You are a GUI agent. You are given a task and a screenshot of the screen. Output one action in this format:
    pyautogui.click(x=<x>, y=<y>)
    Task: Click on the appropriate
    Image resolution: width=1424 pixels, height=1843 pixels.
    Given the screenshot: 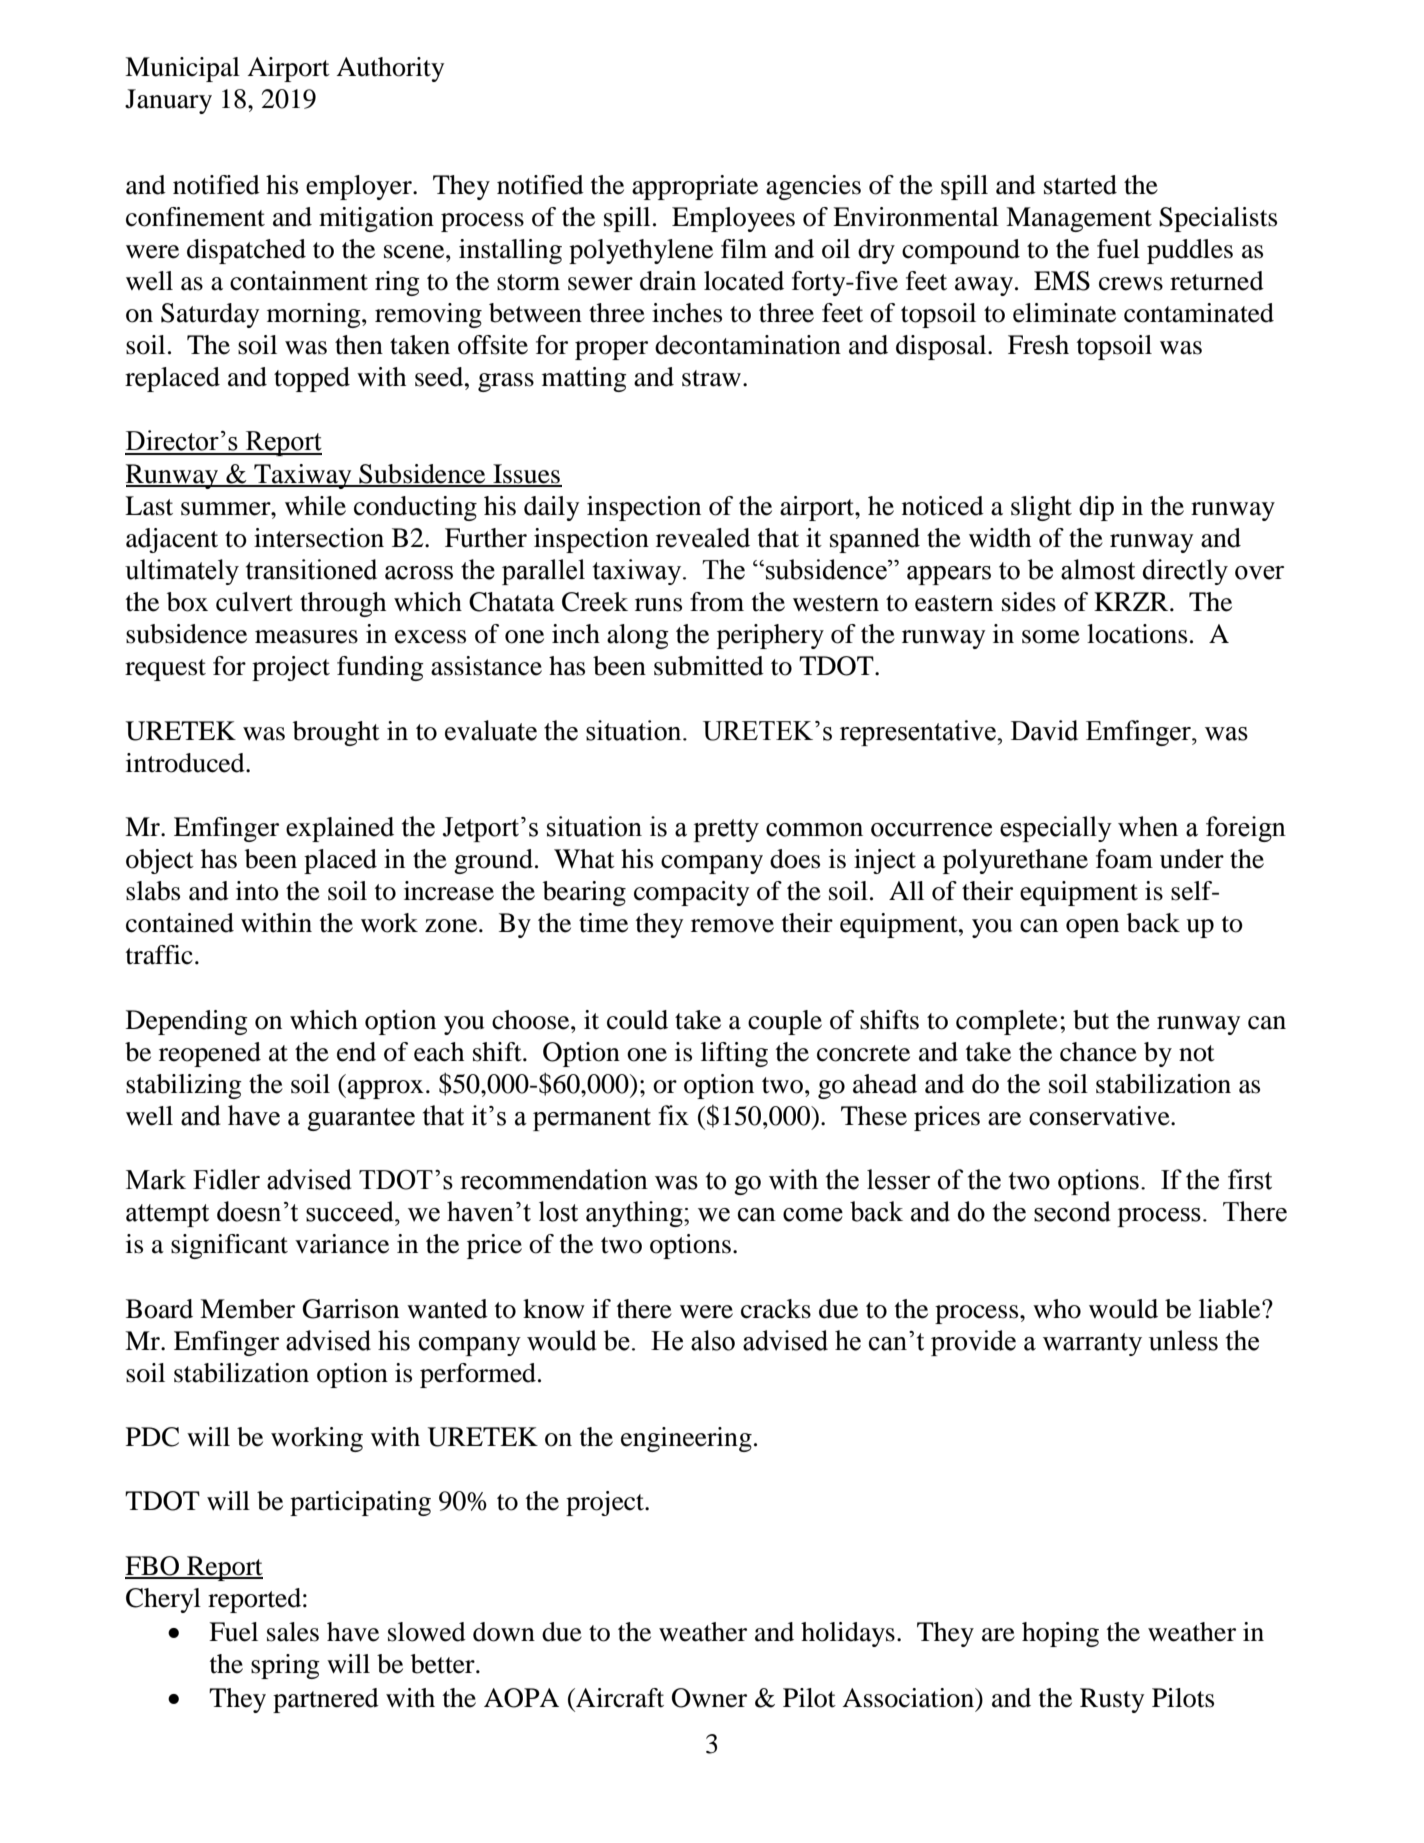 What is the action you would take?
    pyautogui.click(x=695, y=187)
